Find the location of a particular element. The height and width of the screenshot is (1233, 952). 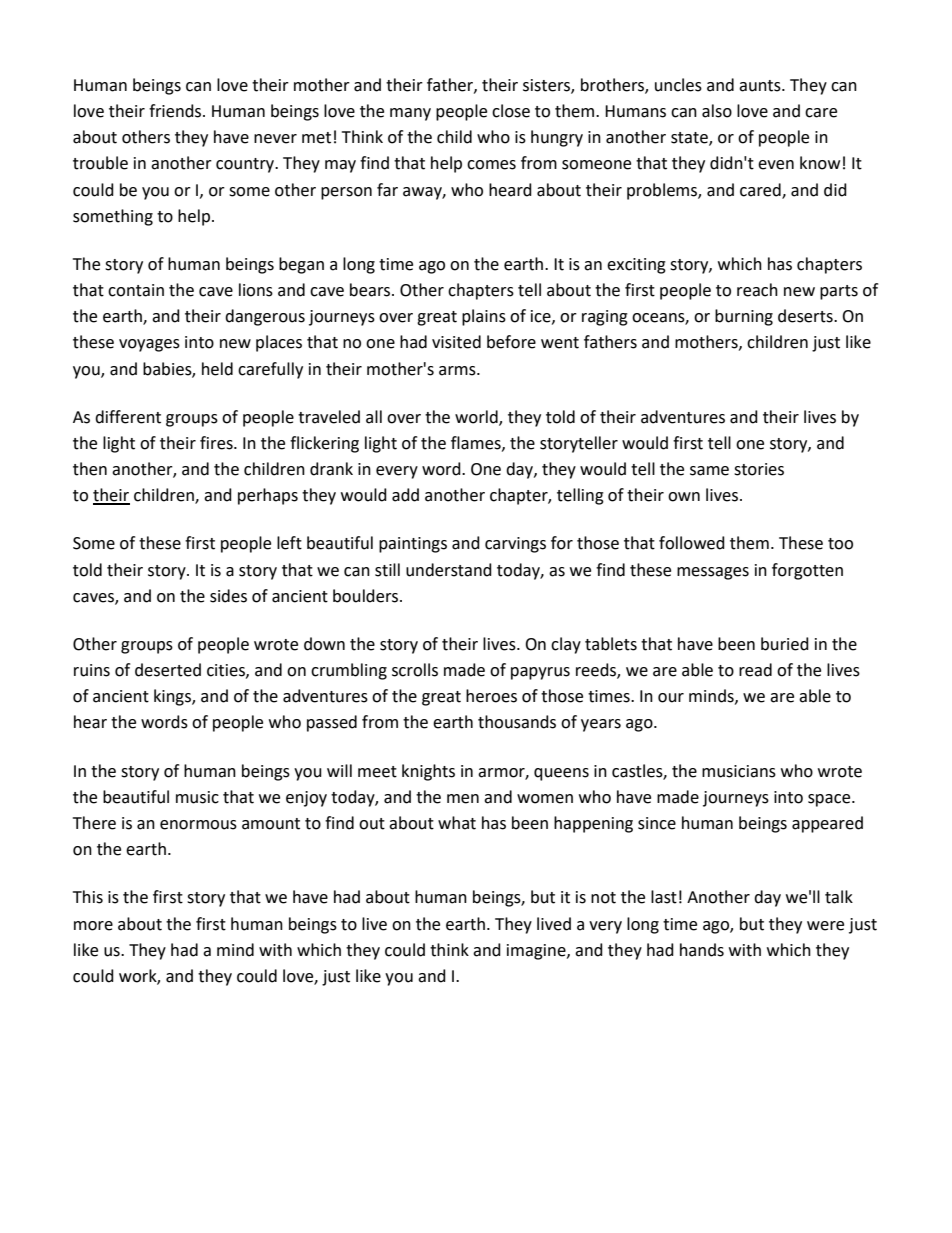

imagine is located at coordinates (537, 952).
